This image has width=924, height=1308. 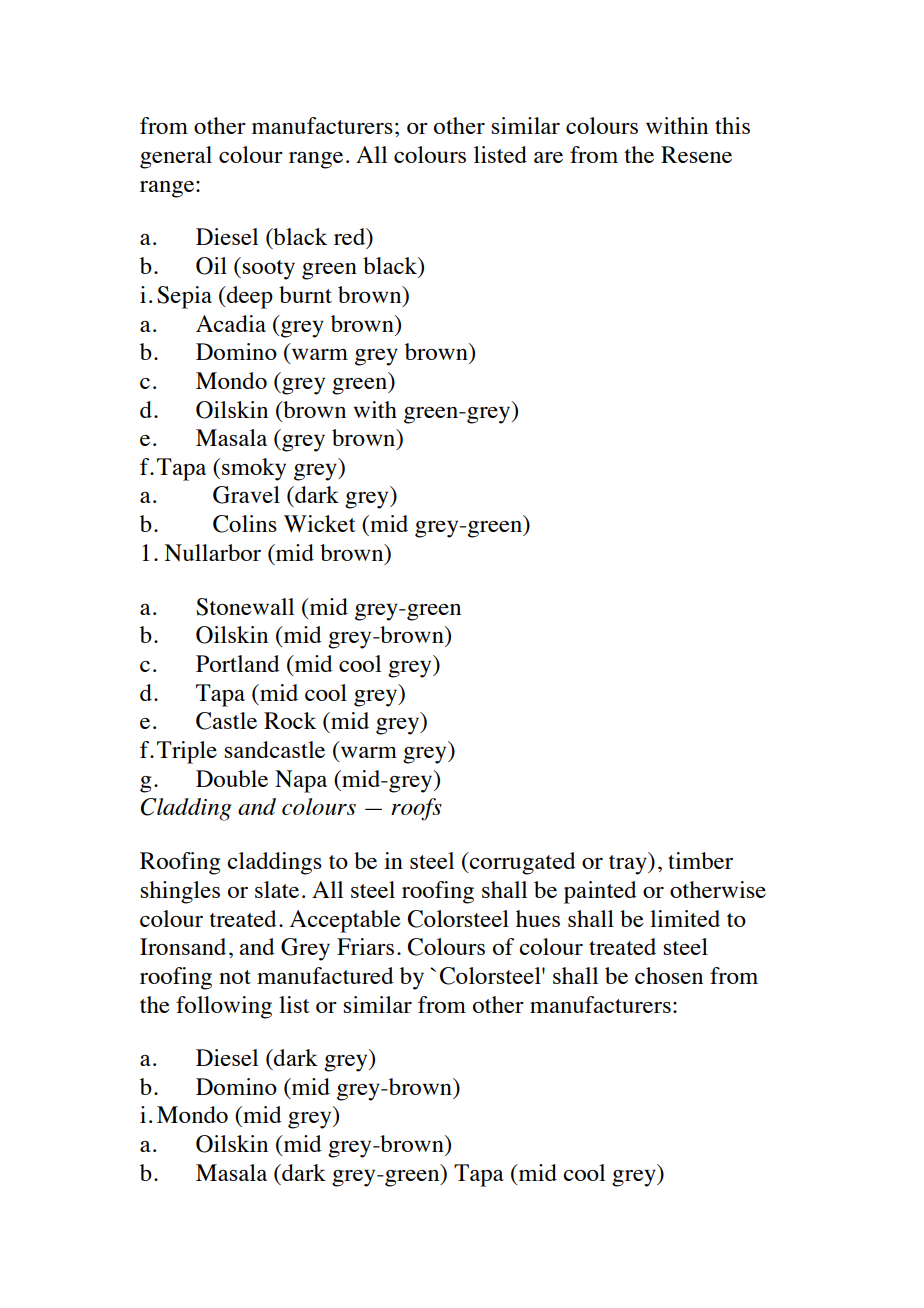 What do you see at coordinates (365, 946) in the image?
I see `Friars` at bounding box center [365, 946].
